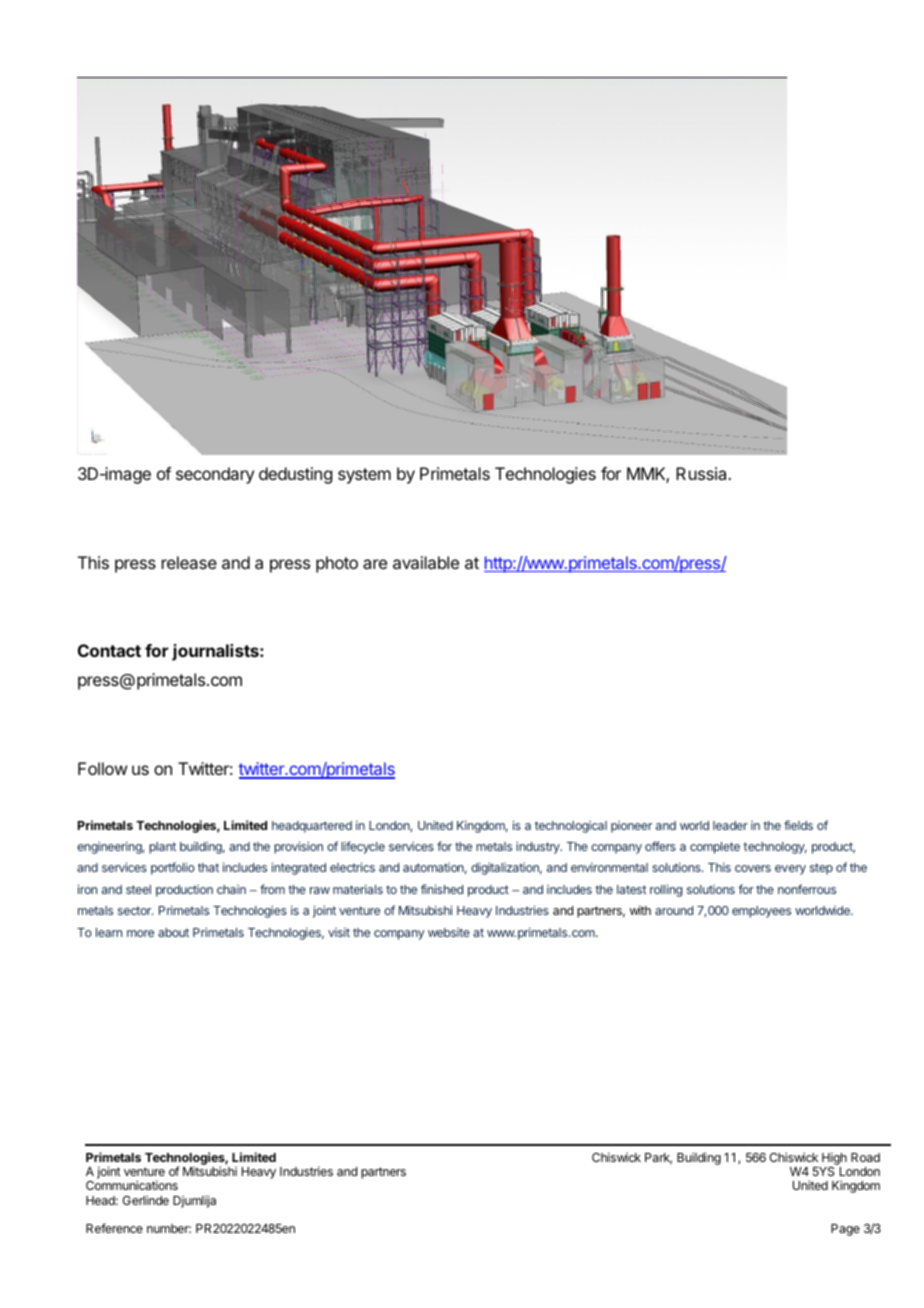 Image resolution: width=924 pixels, height=1308 pixels. What do you see at coordinates (132, 1185) in the image?
I see `Communications` at bounding box center [132, 1185].
